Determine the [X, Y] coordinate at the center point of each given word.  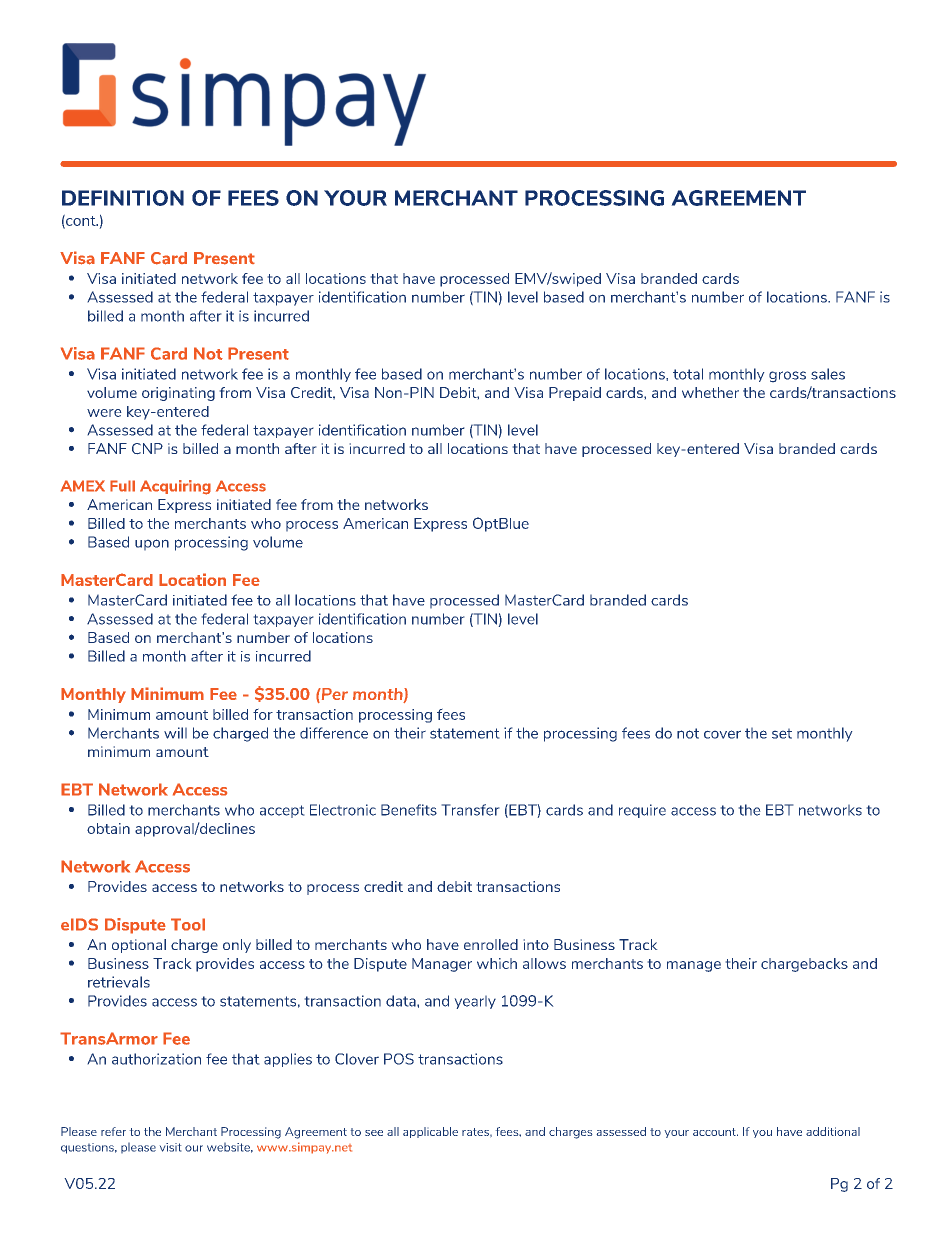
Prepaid [575, 394]
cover [722, 734]
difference [334, 733]
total [688, 374]
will [175, 733]
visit [170, 1147]
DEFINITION [123, 198]
